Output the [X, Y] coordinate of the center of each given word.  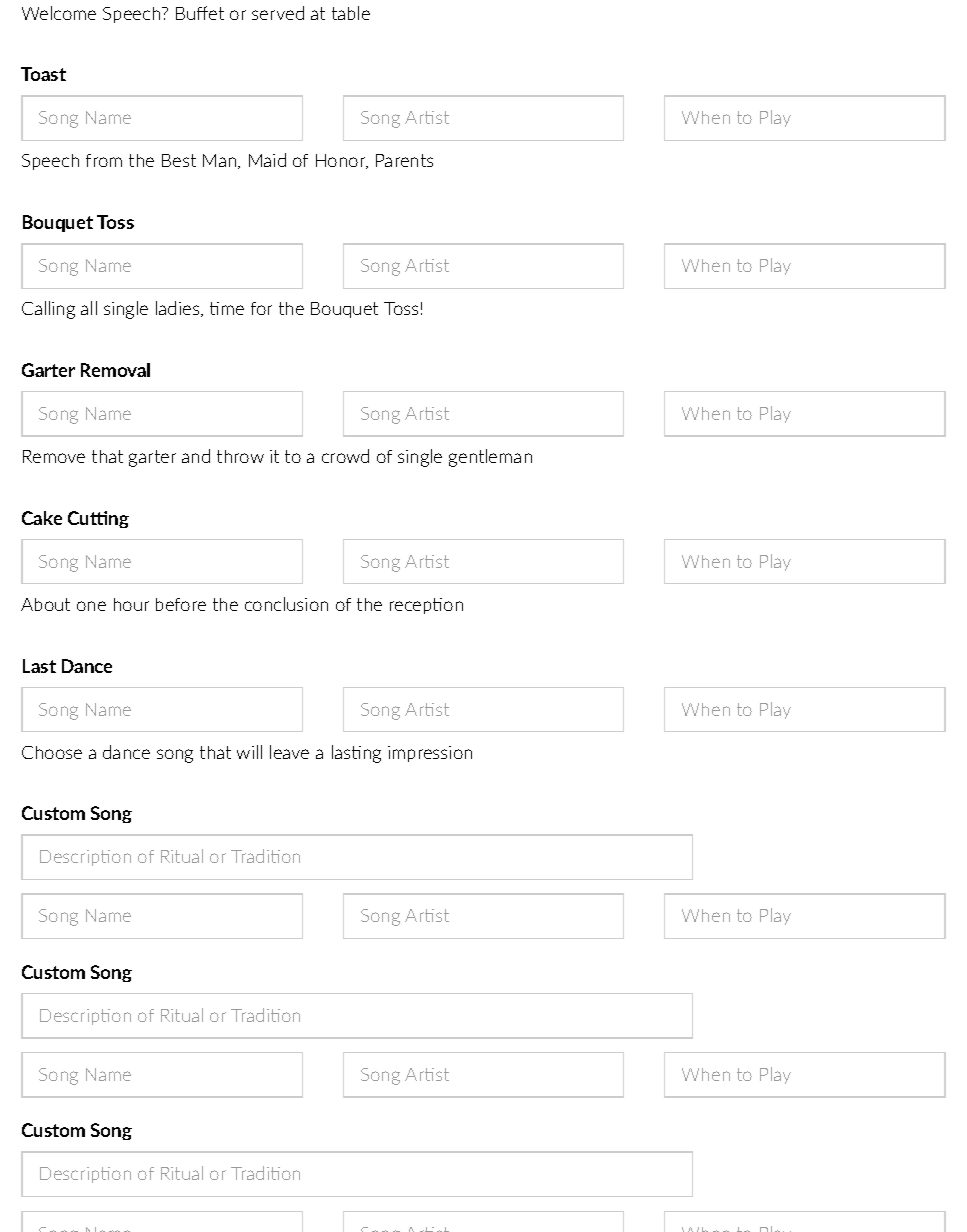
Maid [267, 160]
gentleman [490, 458]
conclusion [286, 604]
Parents [404, 160]
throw [240, 456]
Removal [115, 370]
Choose [52, 752]
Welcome [59, 13]
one [91, 606]
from [104, 160]
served [278, 13]
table [351, 13]
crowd [345, 456]
